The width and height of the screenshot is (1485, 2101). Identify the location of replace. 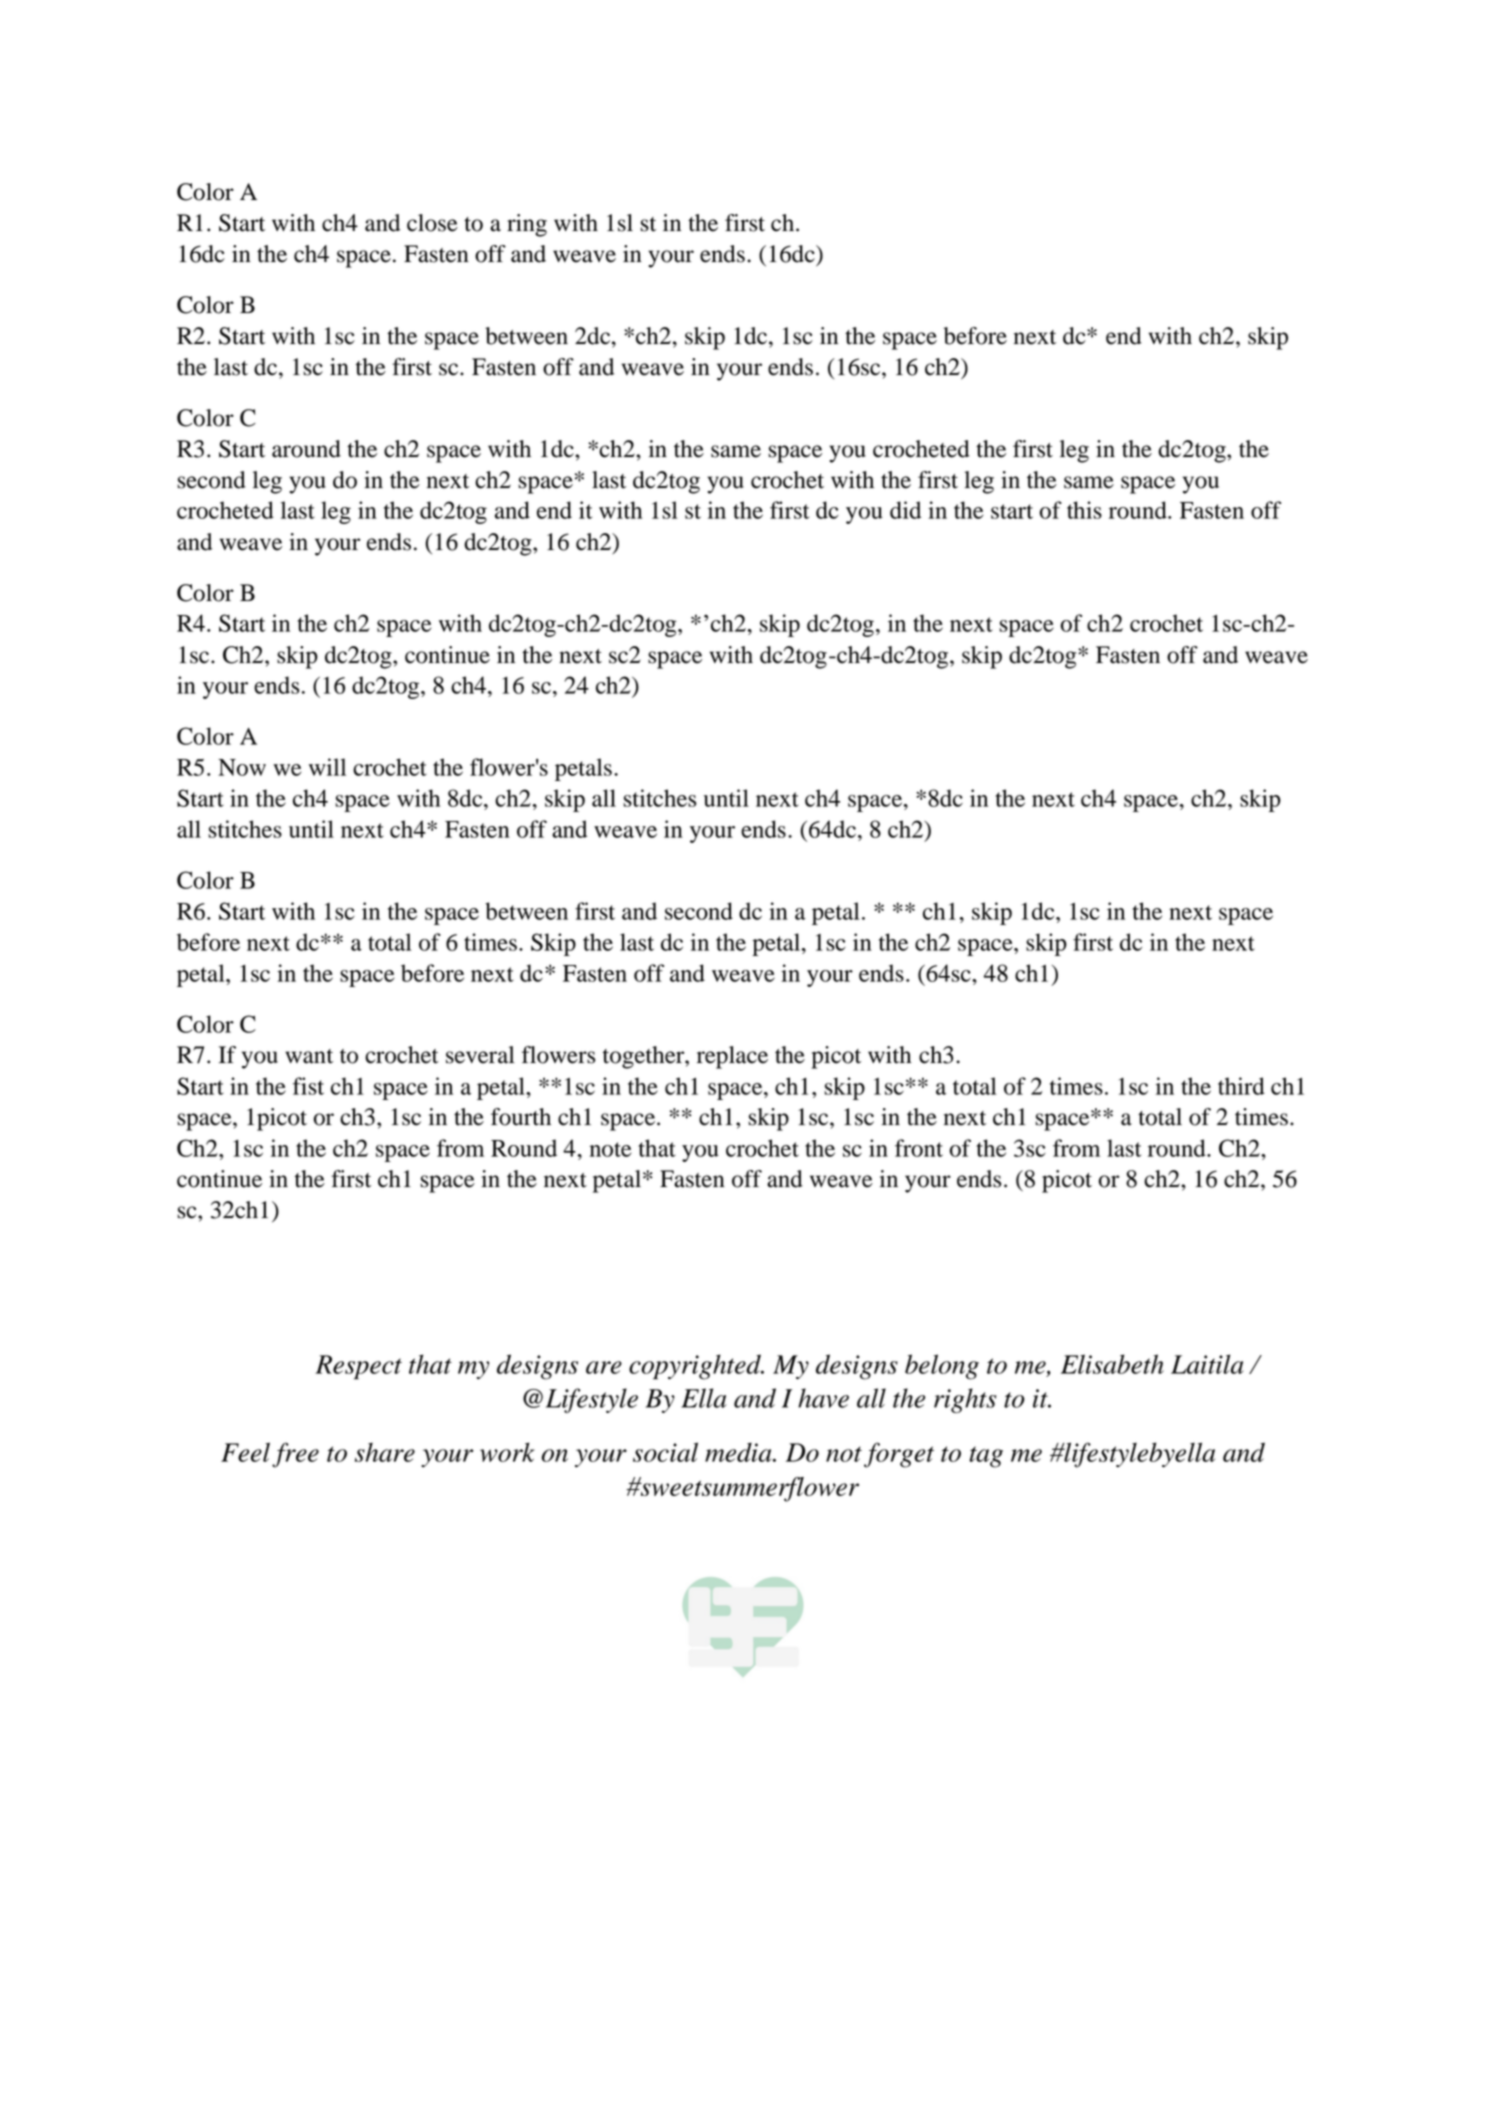
(732, 1057).
